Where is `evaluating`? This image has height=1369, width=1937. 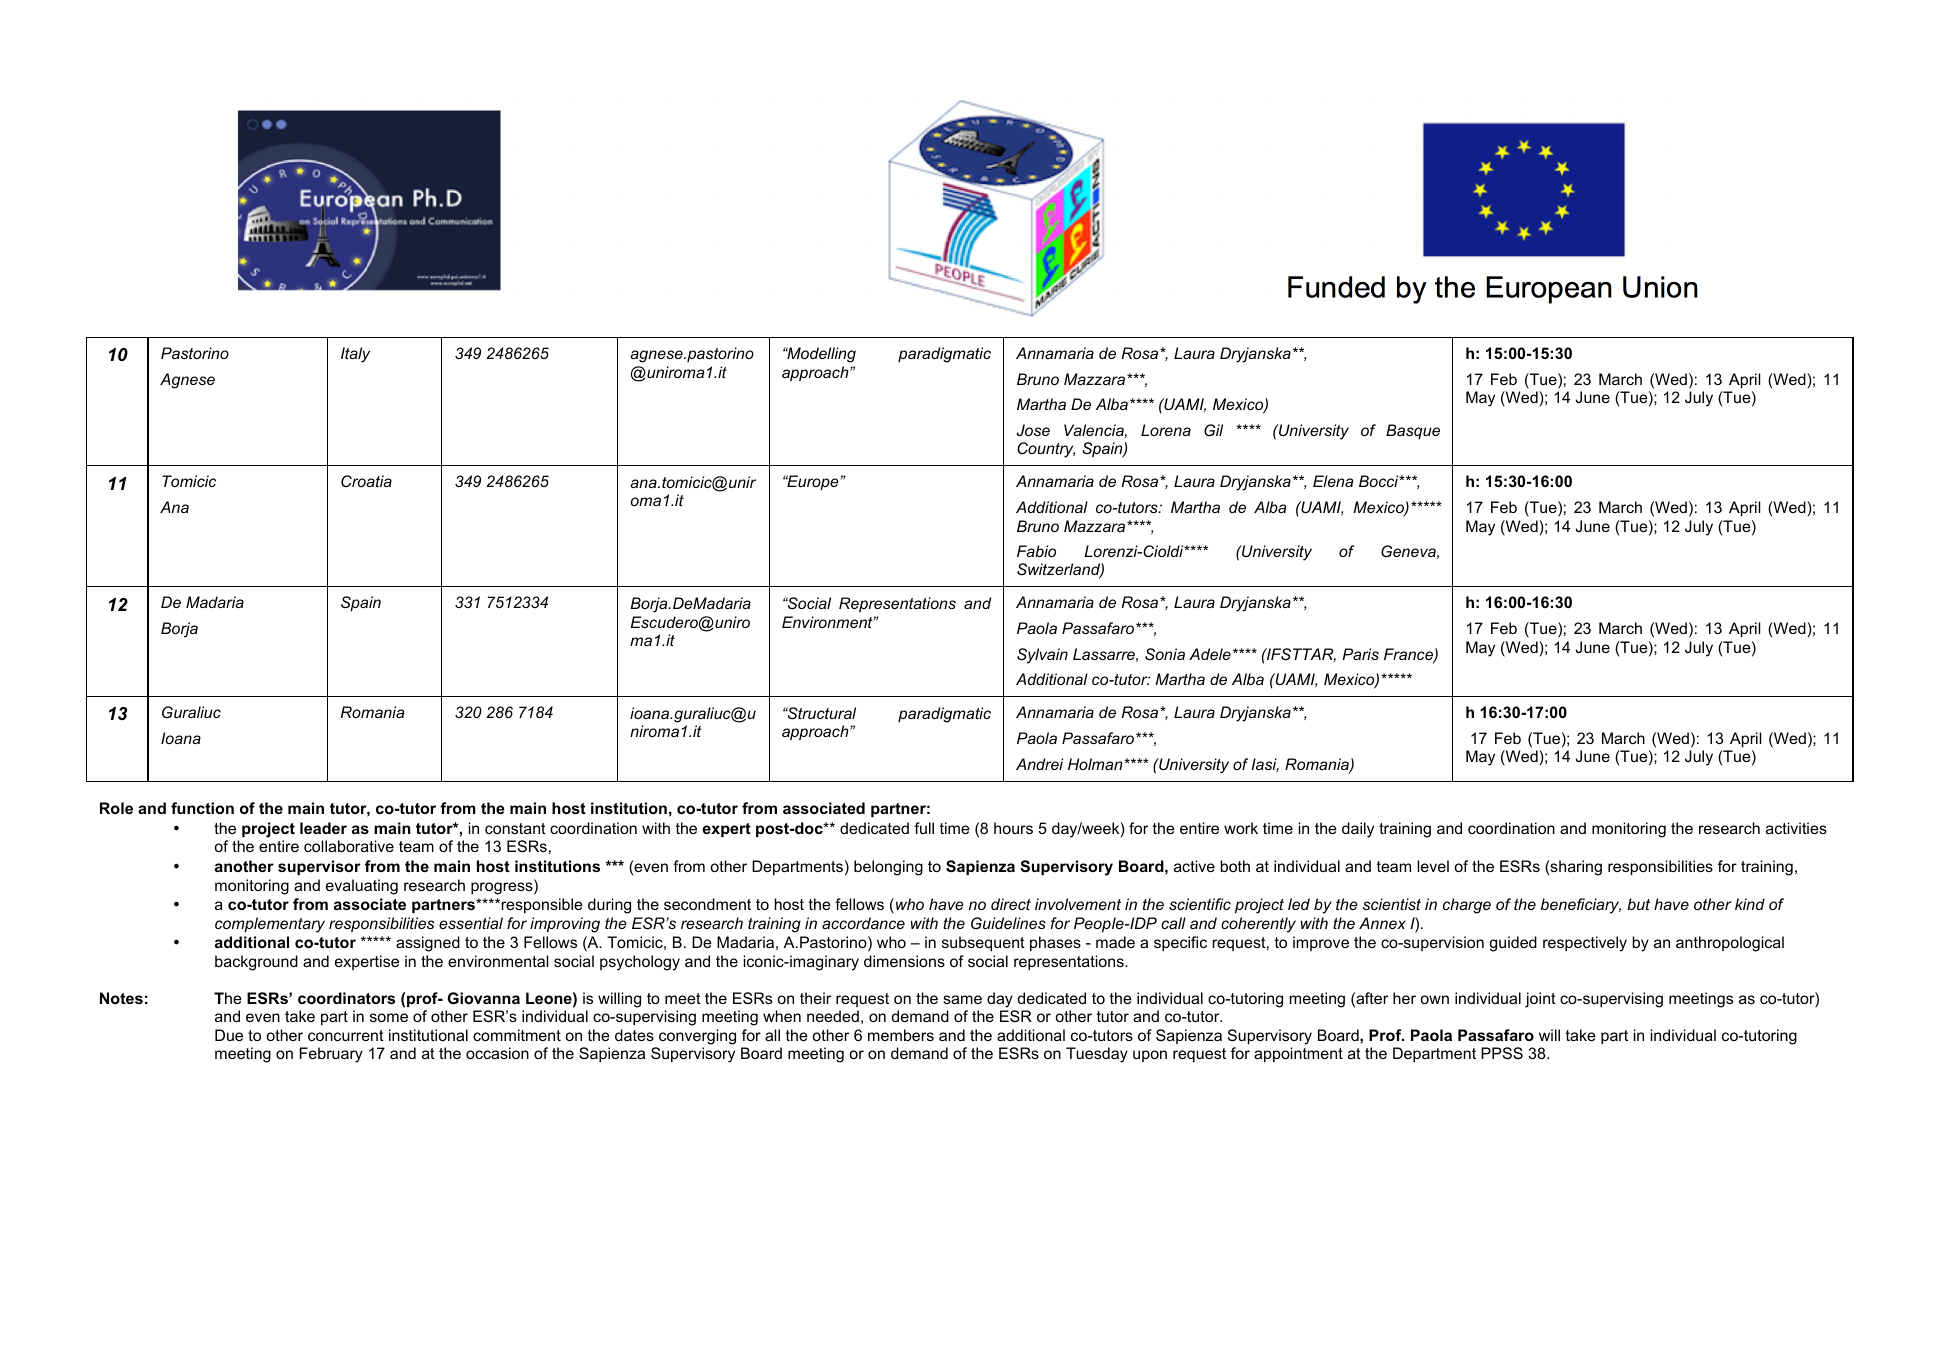 evaluating is located at coordinates (362, 887).
